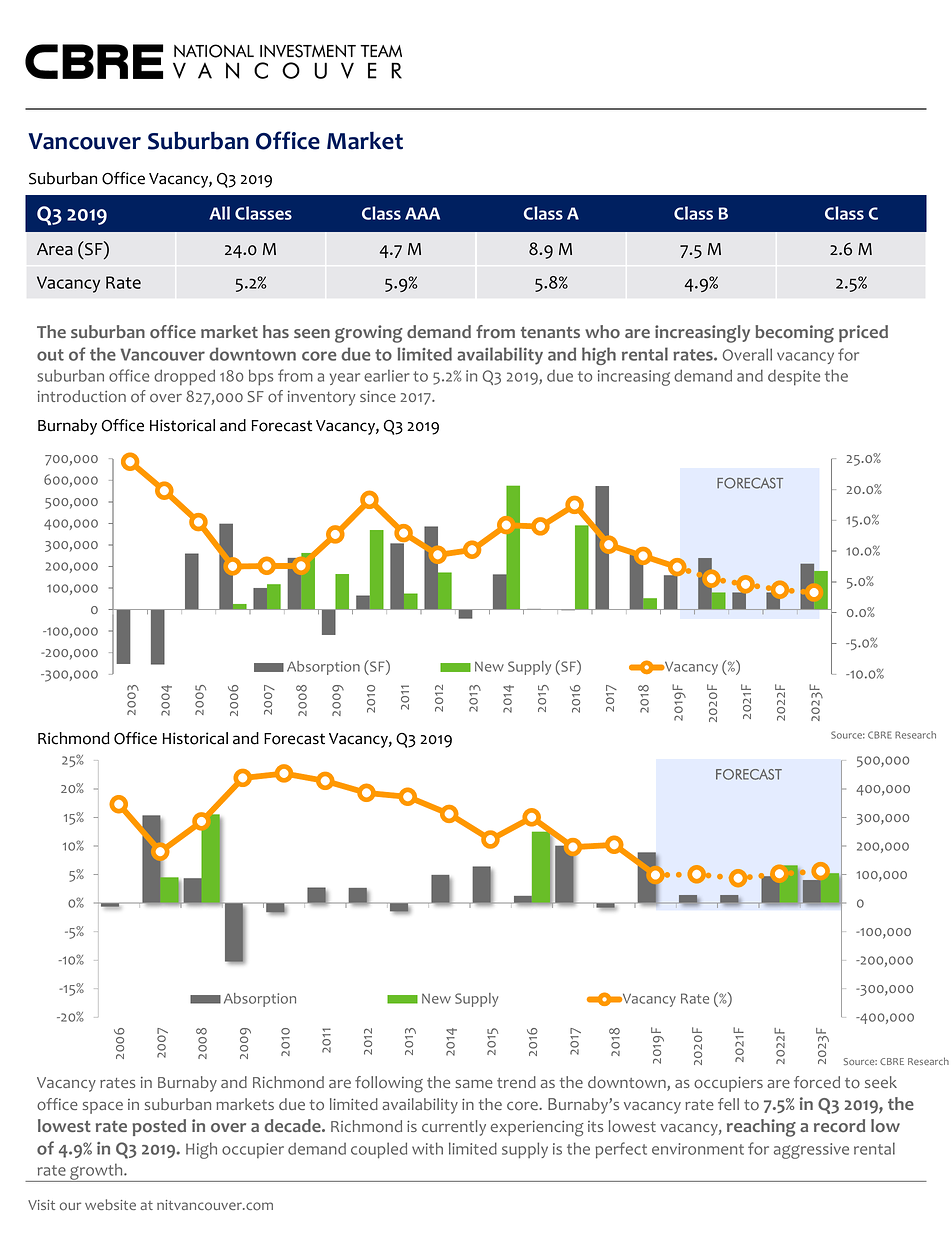 The width and height of the document is (952, 1233). What do you see at coordinates (378, 396) in the document?
I see `since` at bounding box center [378, 396].
